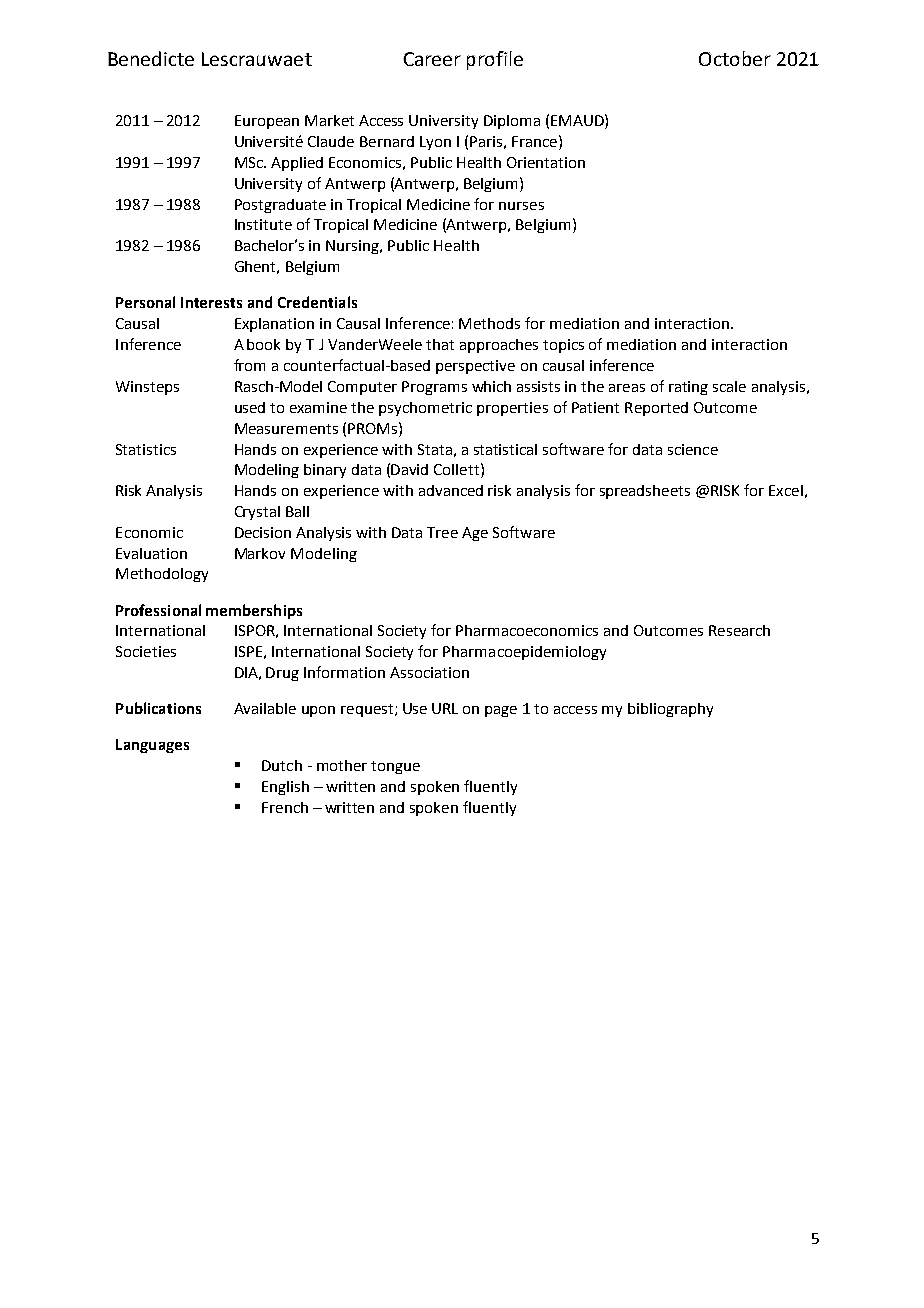 The width and height of the screenshot is (924, 1308). I want to click on profile, so click(495, 60).
